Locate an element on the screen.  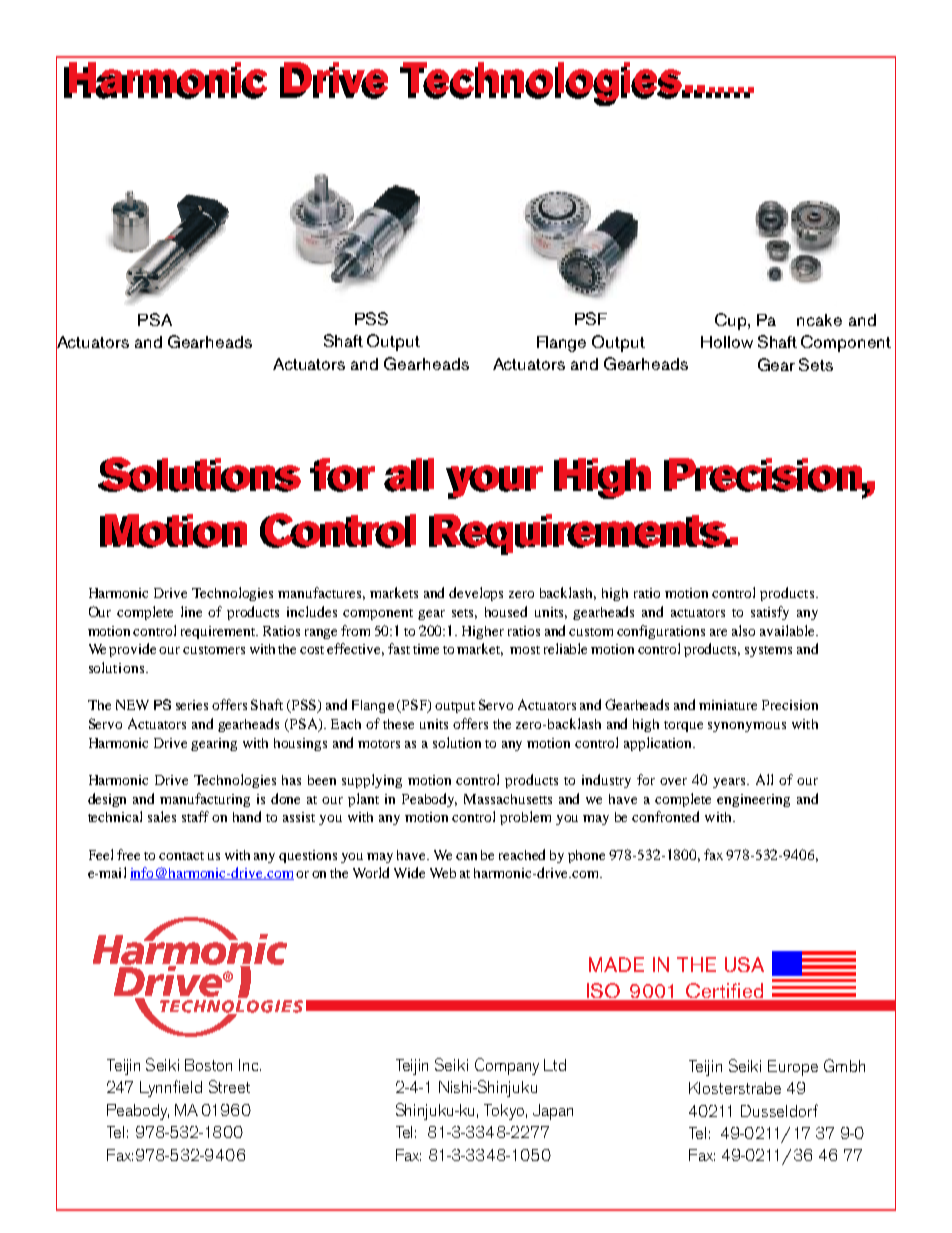
Company is located at coordinates (507, 1066).
